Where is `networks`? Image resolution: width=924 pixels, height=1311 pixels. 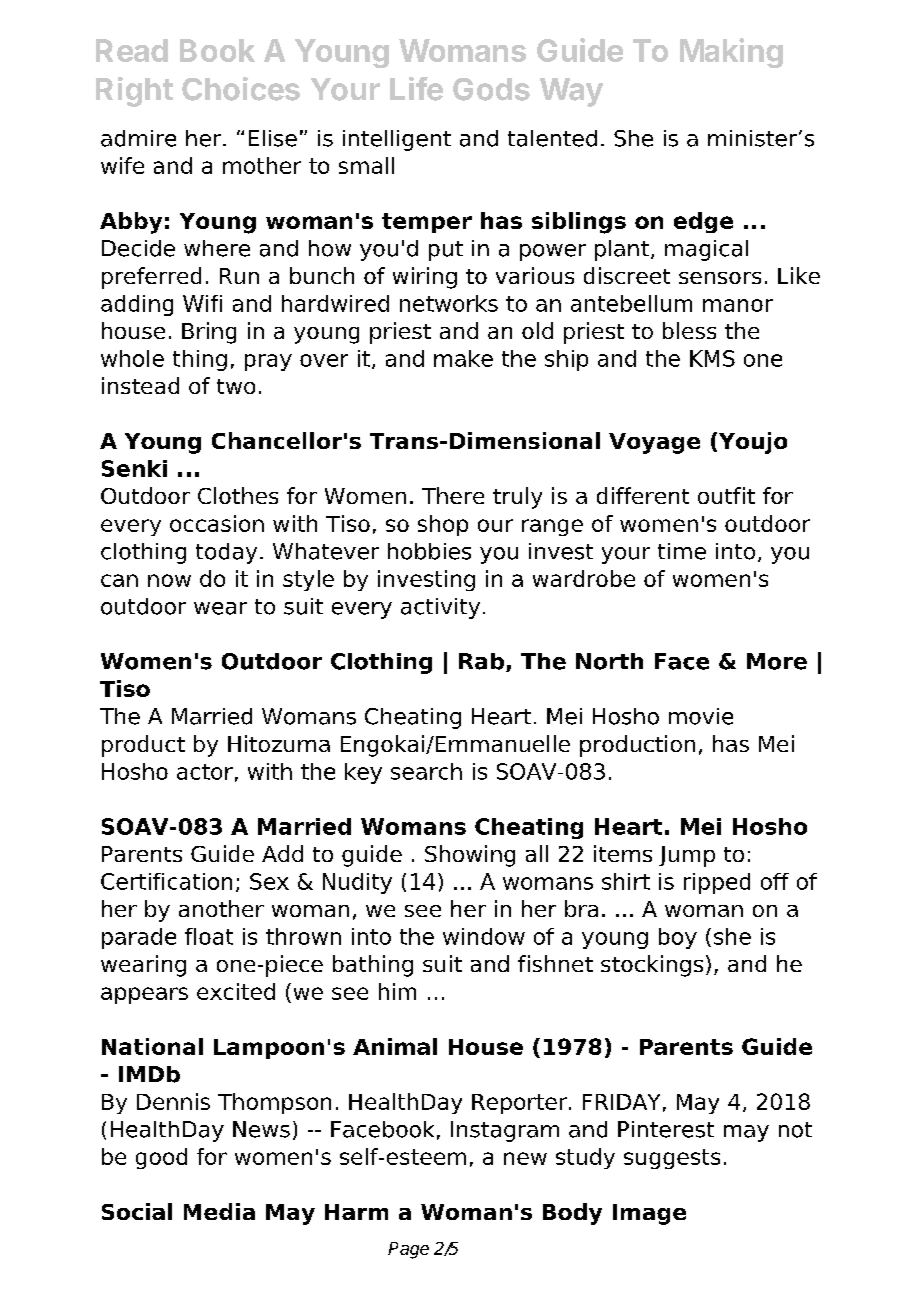 networks is located at coordinates (449, 303).
